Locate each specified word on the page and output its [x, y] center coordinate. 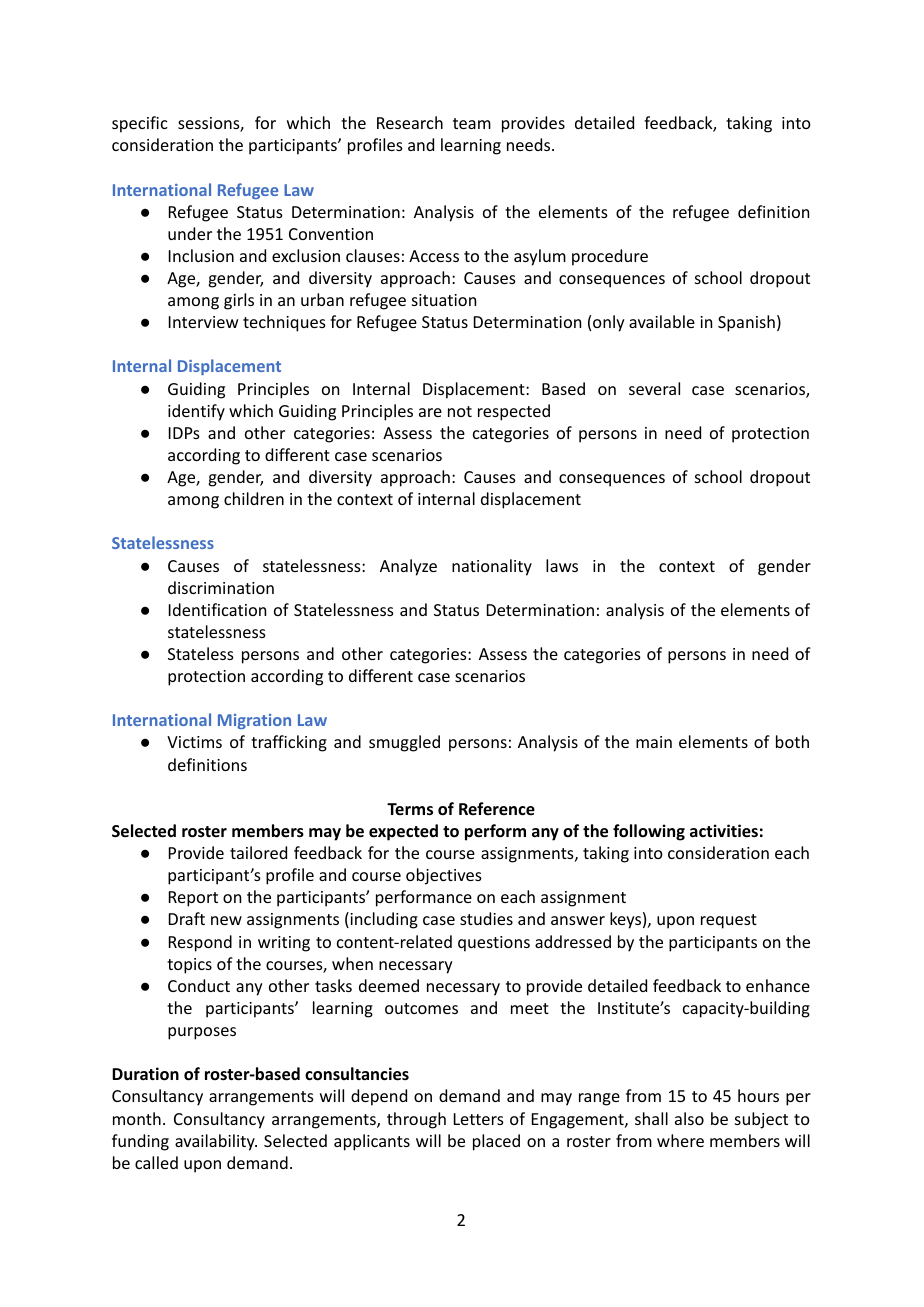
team [472, 123]
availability [216, 1142]
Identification [217, 609]
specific [140, 124]
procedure [610, 257]
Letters [479, 1119]
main [654, 742]
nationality [492, 567]
